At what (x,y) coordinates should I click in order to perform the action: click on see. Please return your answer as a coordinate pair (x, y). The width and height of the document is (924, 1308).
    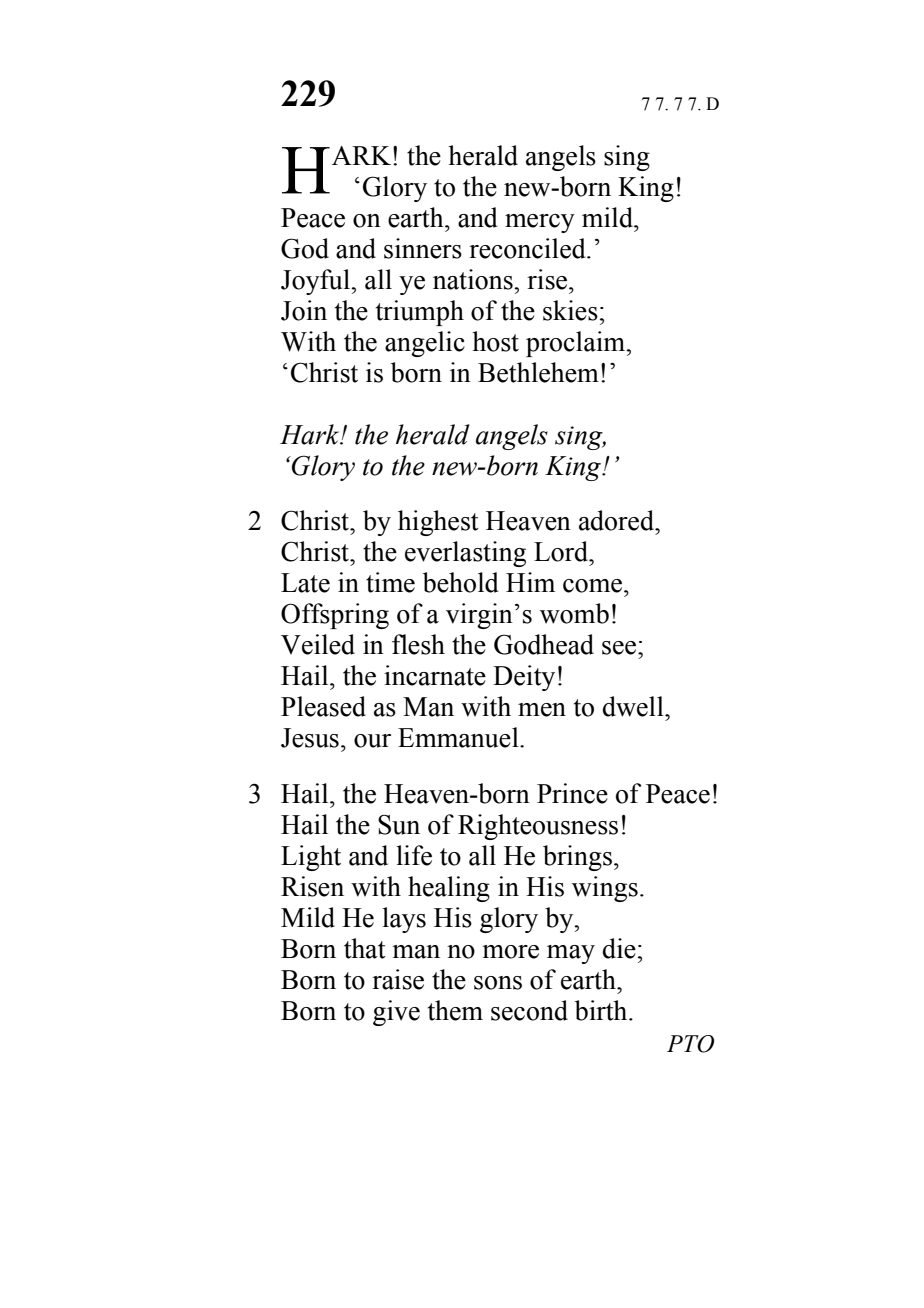
    Looking at the image, I should click on (619, 648).
